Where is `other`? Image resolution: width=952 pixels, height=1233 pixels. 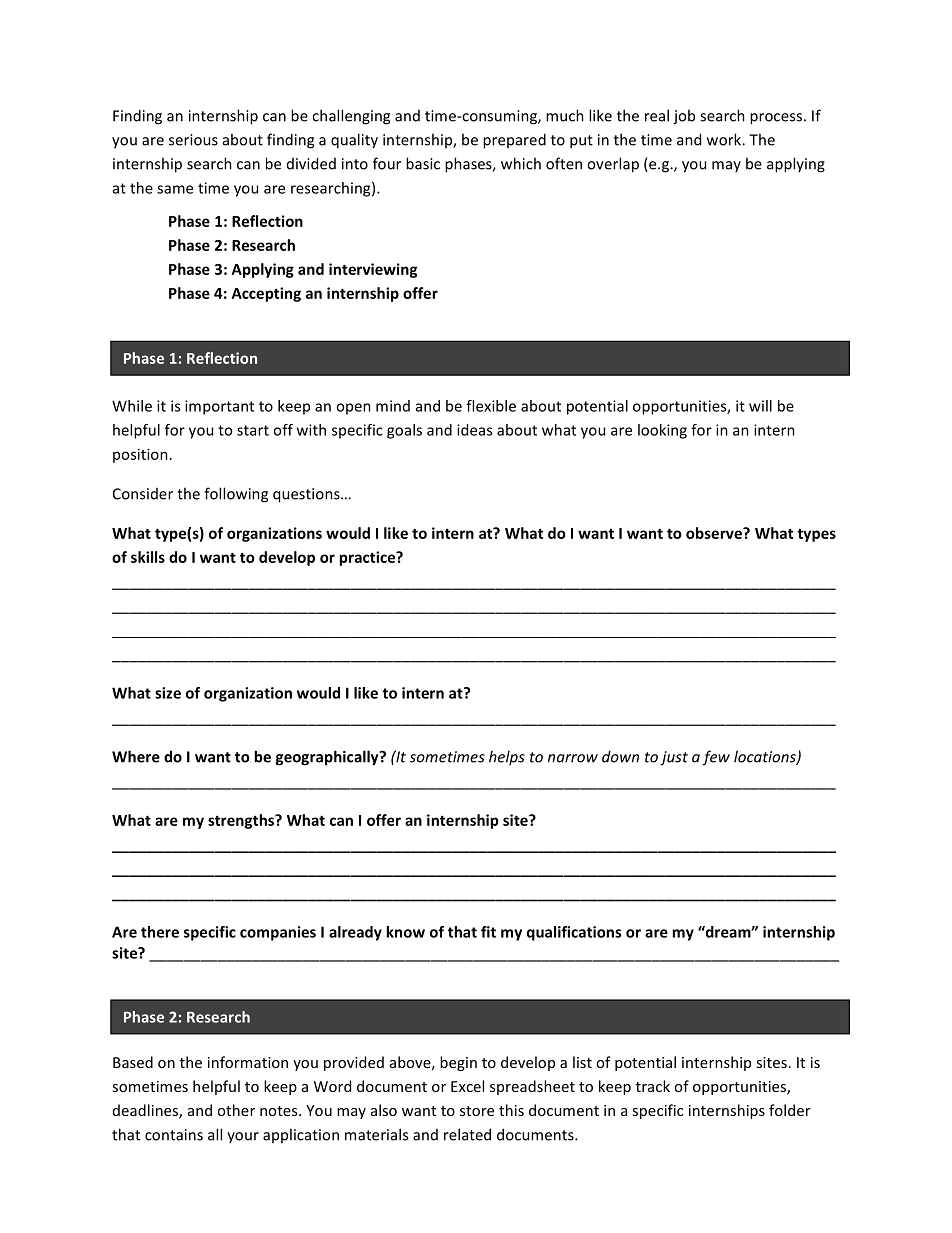 other is located at coordinates (236, 1110).
